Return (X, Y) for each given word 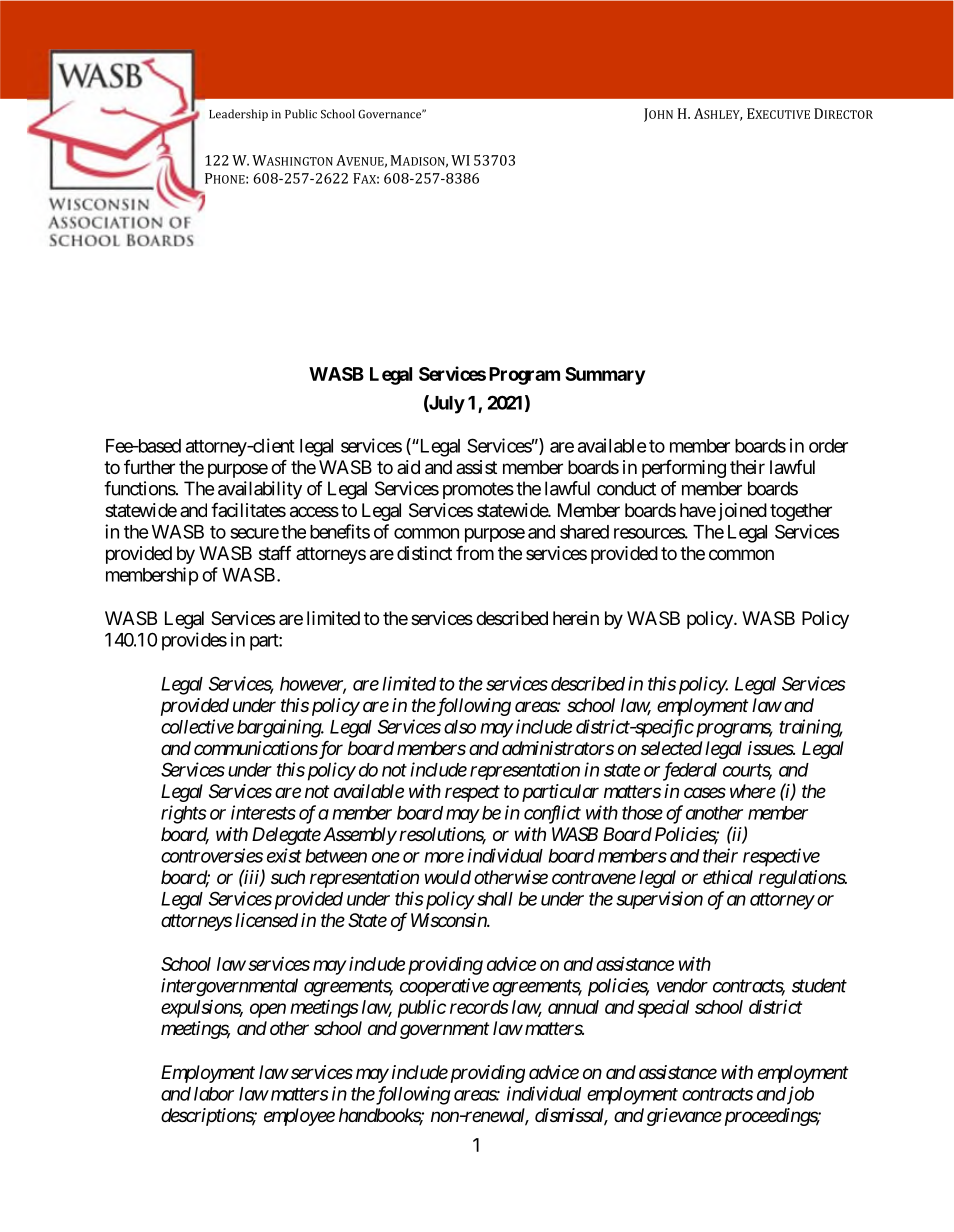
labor (214, 1094)
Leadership (238, 115)
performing (684, 468)
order (828, 446)
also (460, 727)
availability (260, 490)
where (753, 791)
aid (408, 467)
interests (263, 812)
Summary (605, 376)
